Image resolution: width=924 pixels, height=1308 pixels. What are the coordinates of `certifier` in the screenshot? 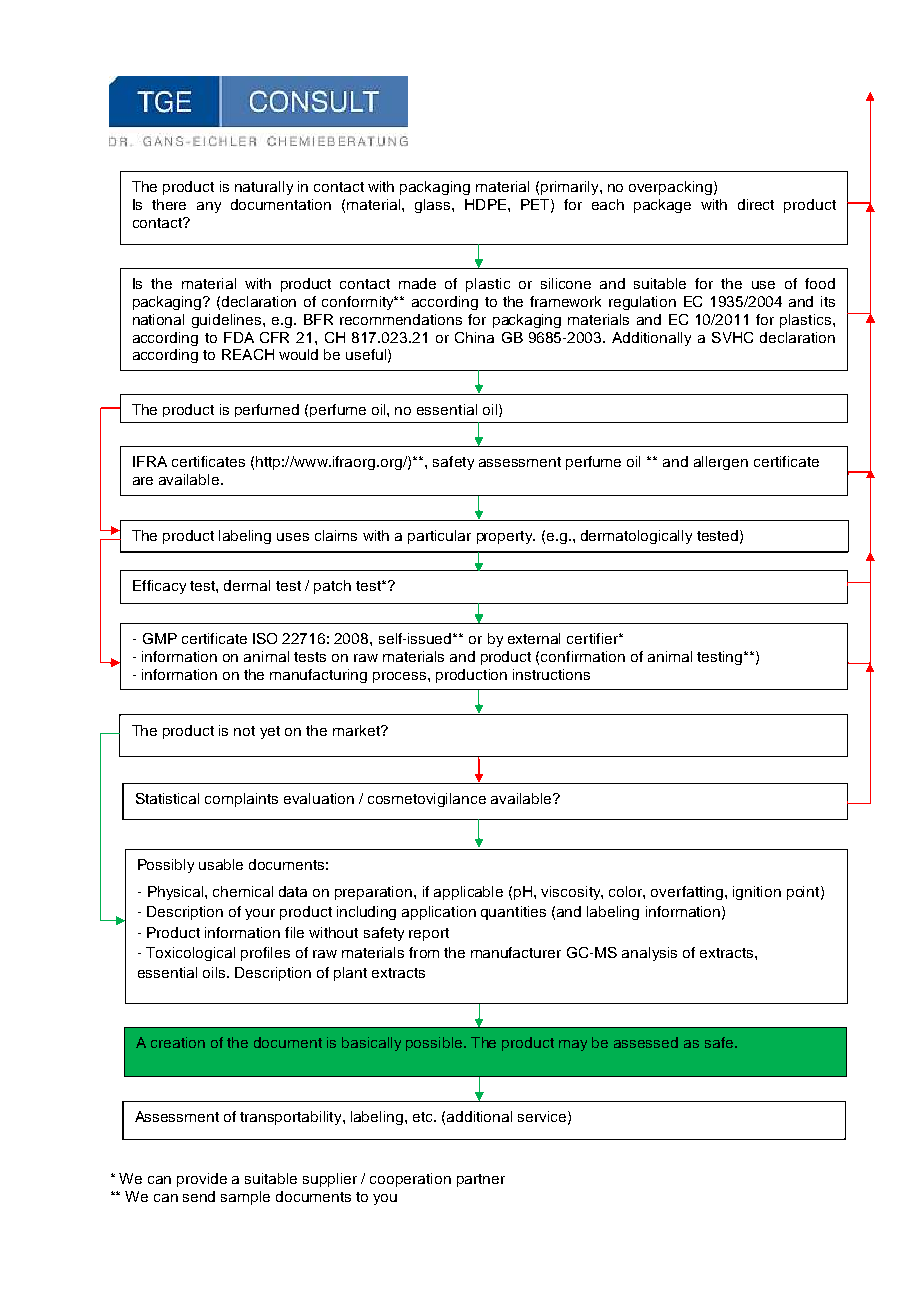 It's located at (593, 638).
